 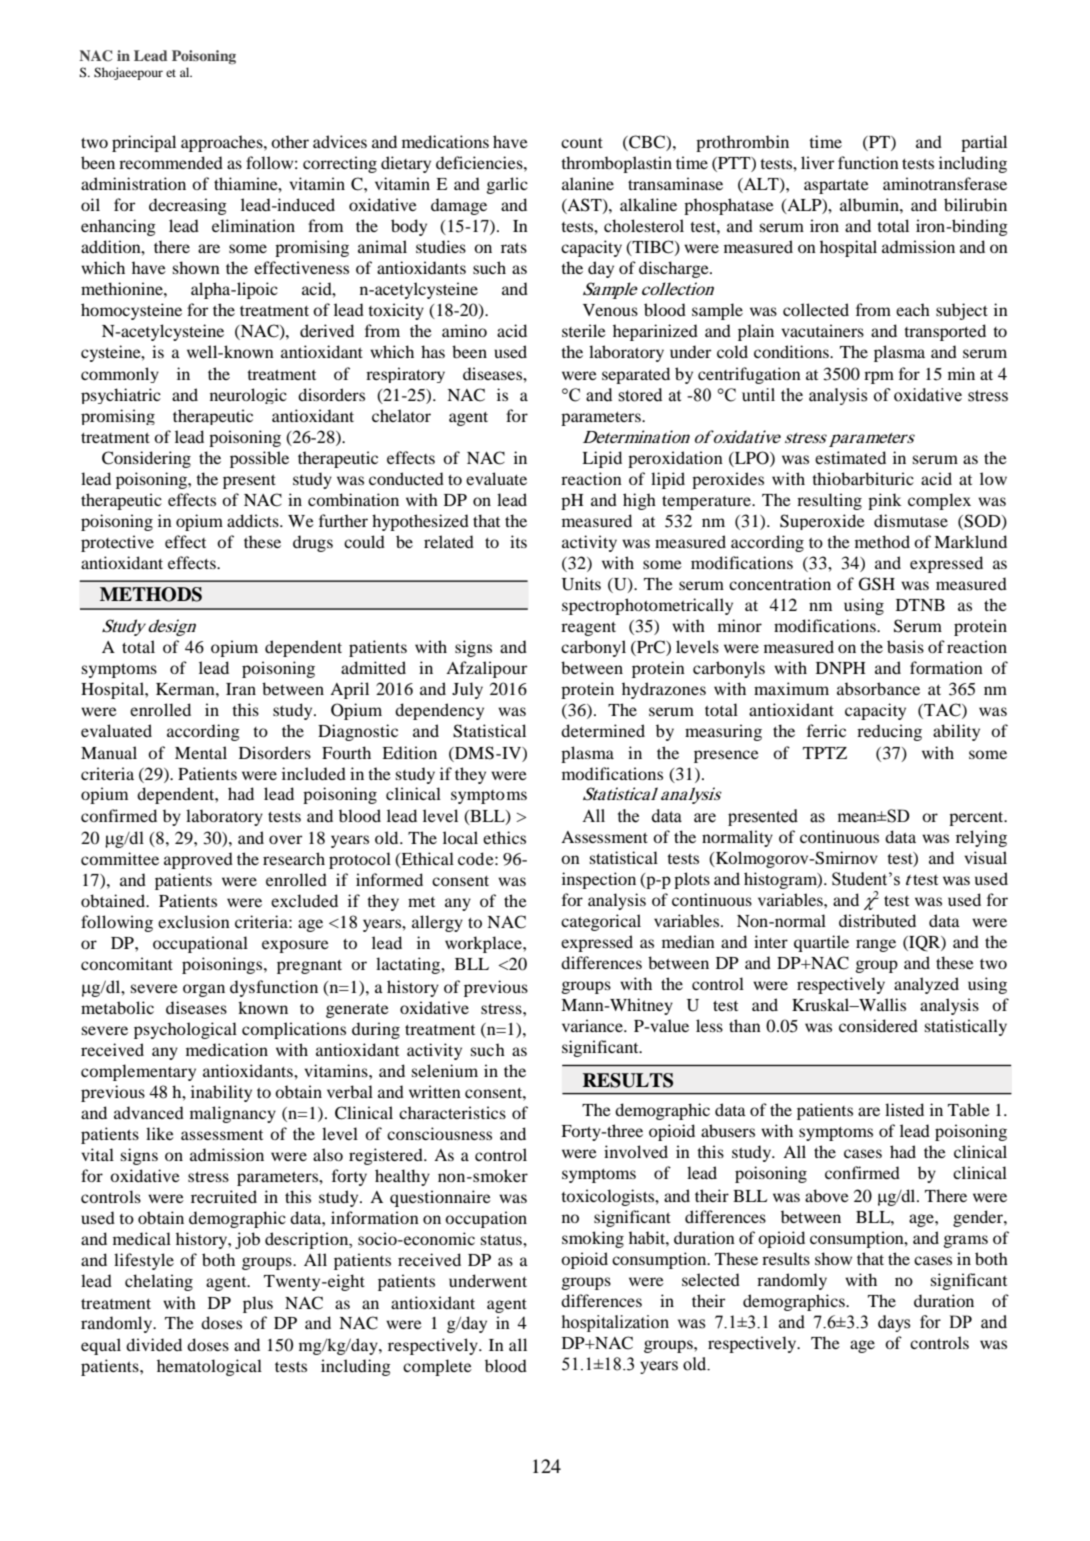 What do you see at coordinates (201, 752) in the image?
I see `Mental` at bounding box center [201, 752].
